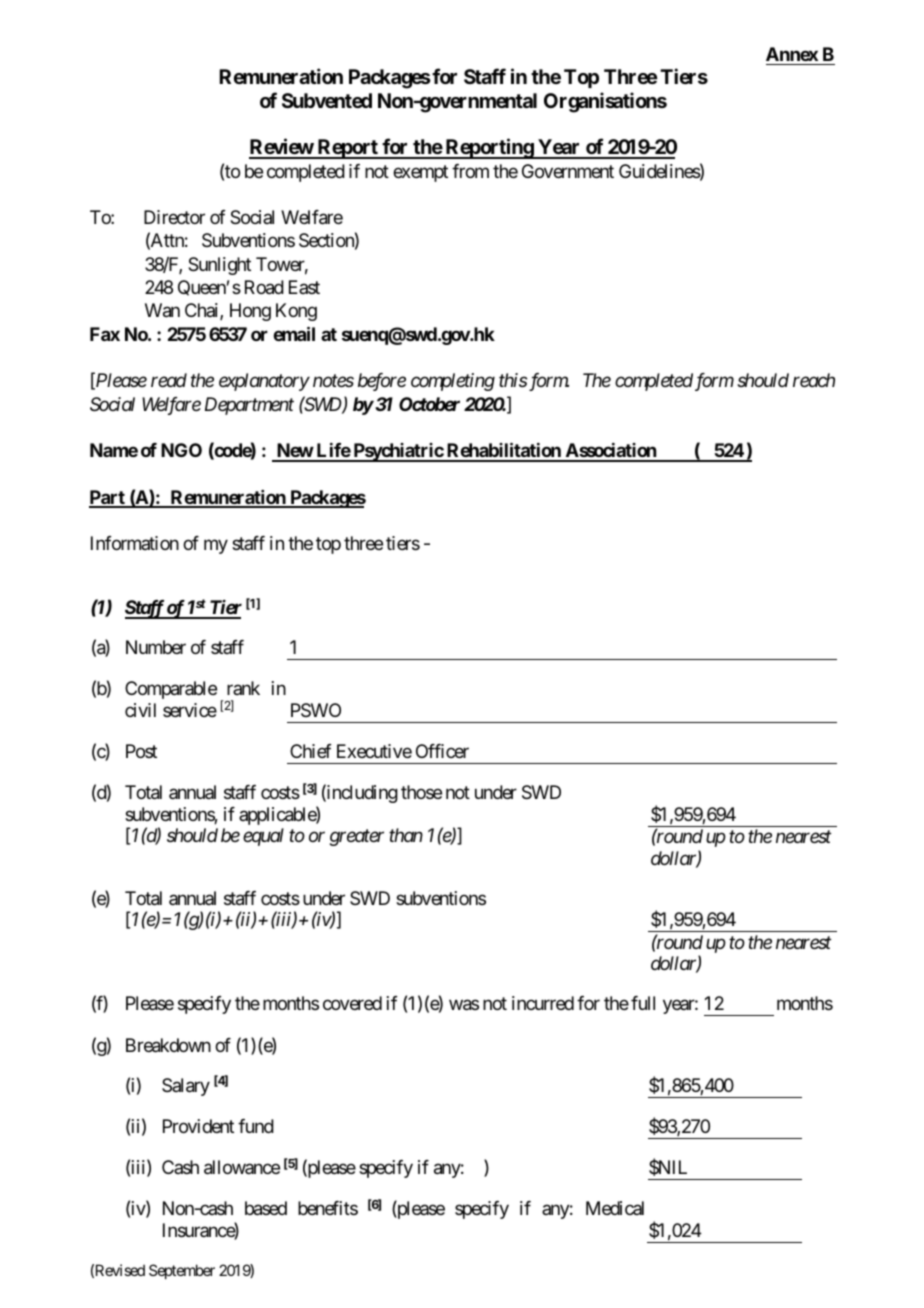 The image size is (924, 1308). I want to click on September, so click(182, 1271).
